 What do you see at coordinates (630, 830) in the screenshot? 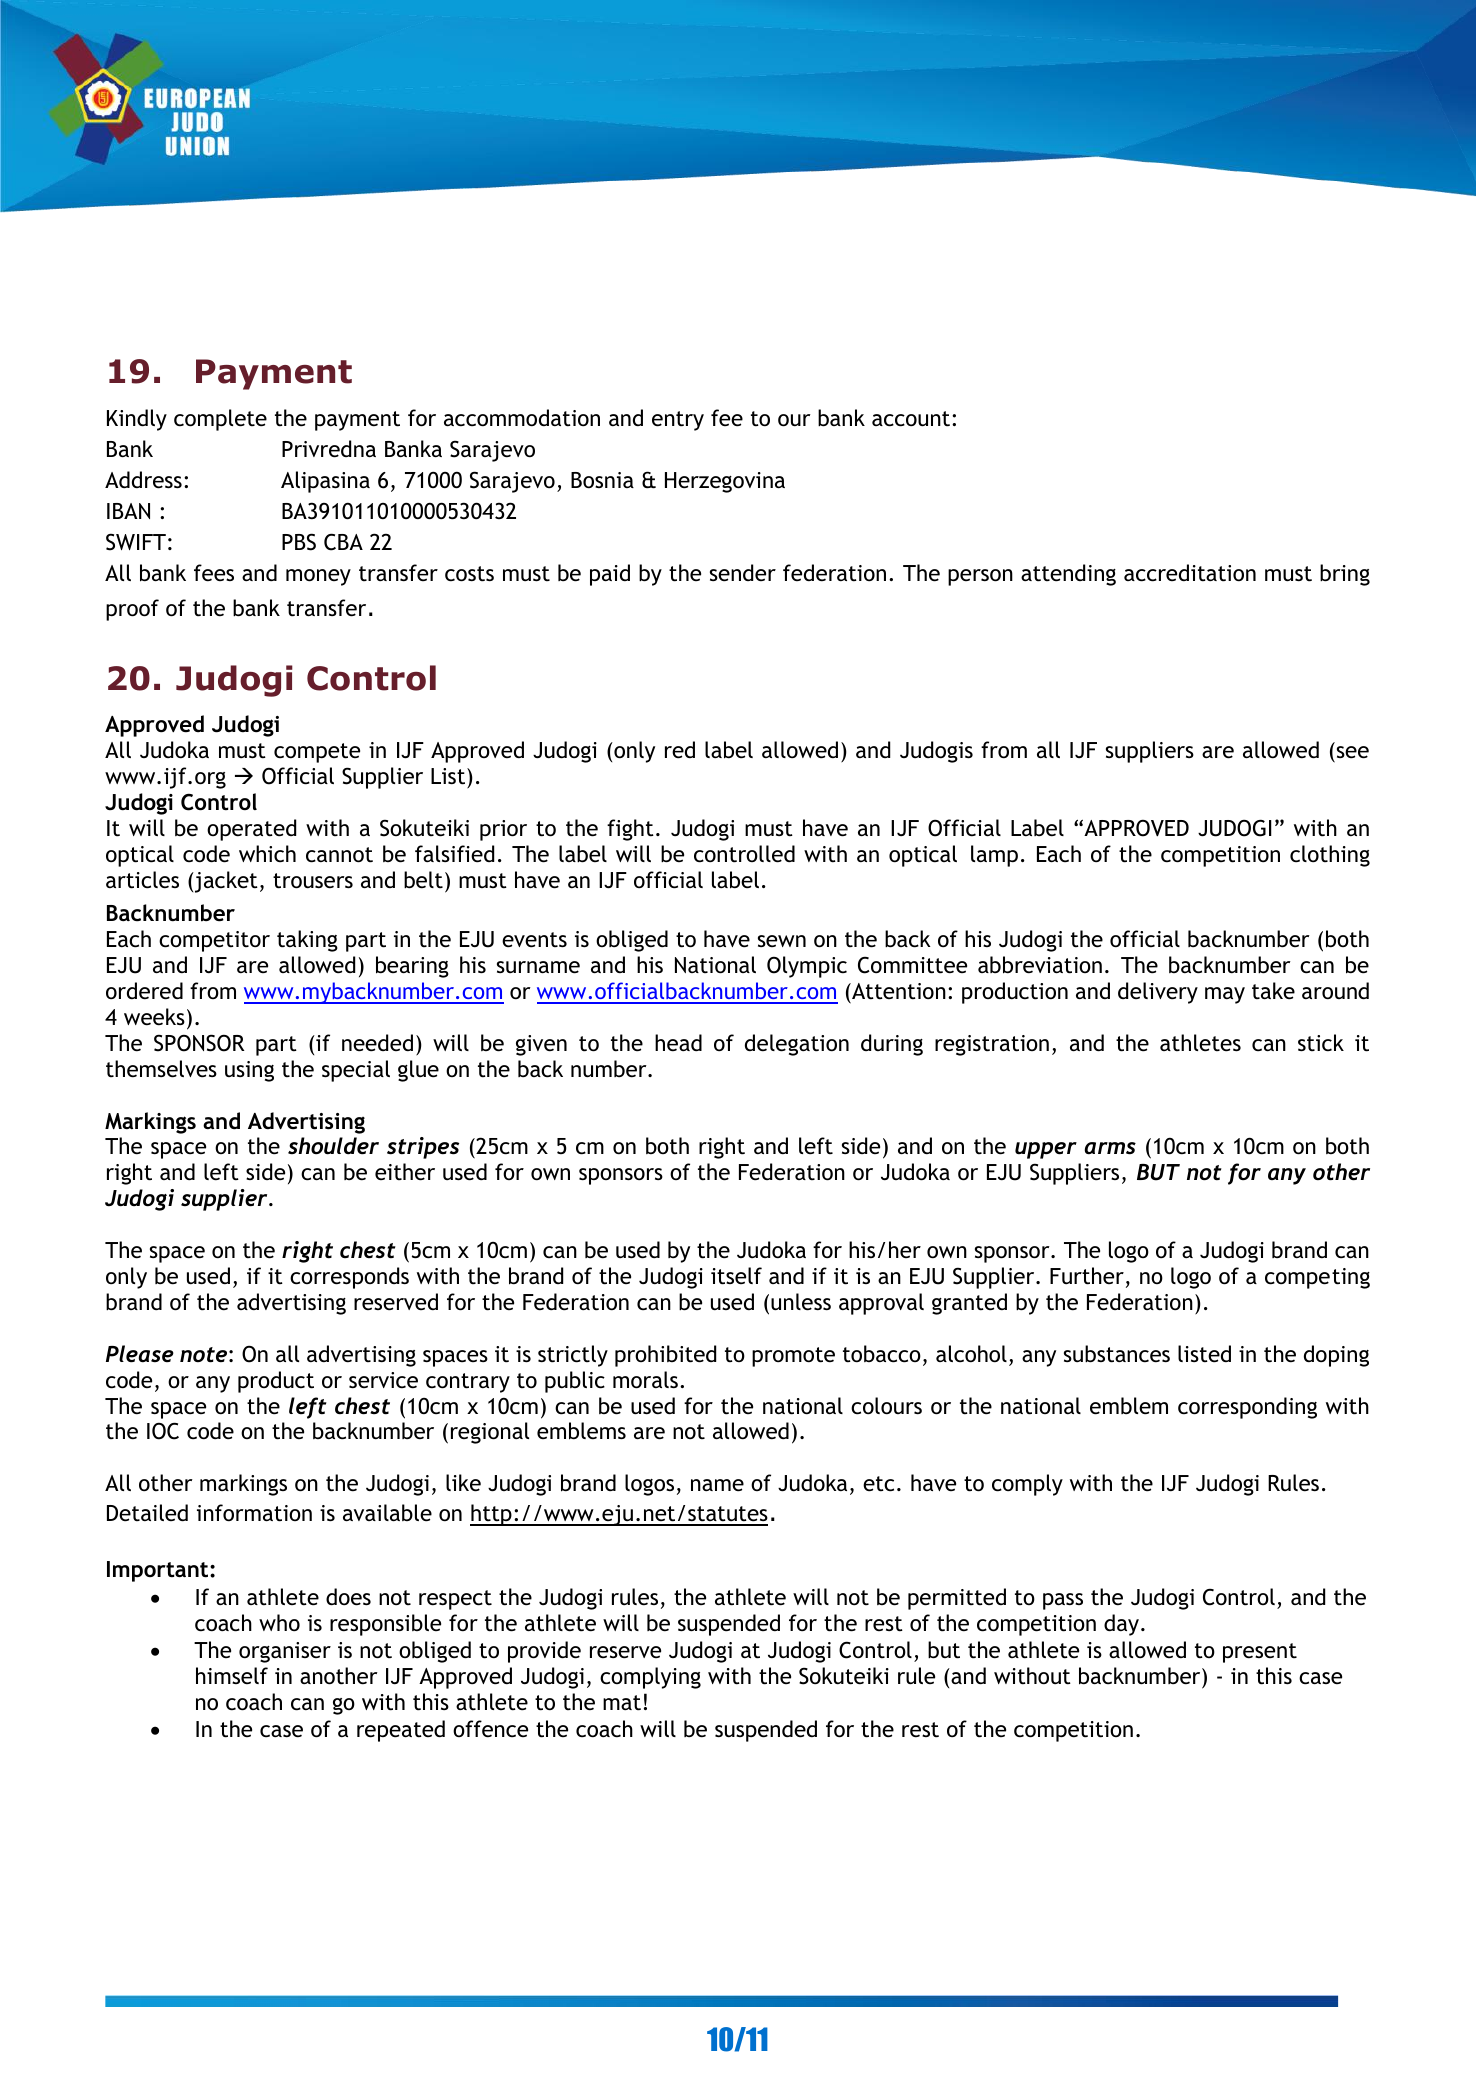
I see `fight` at bounding box center [630, 830].
